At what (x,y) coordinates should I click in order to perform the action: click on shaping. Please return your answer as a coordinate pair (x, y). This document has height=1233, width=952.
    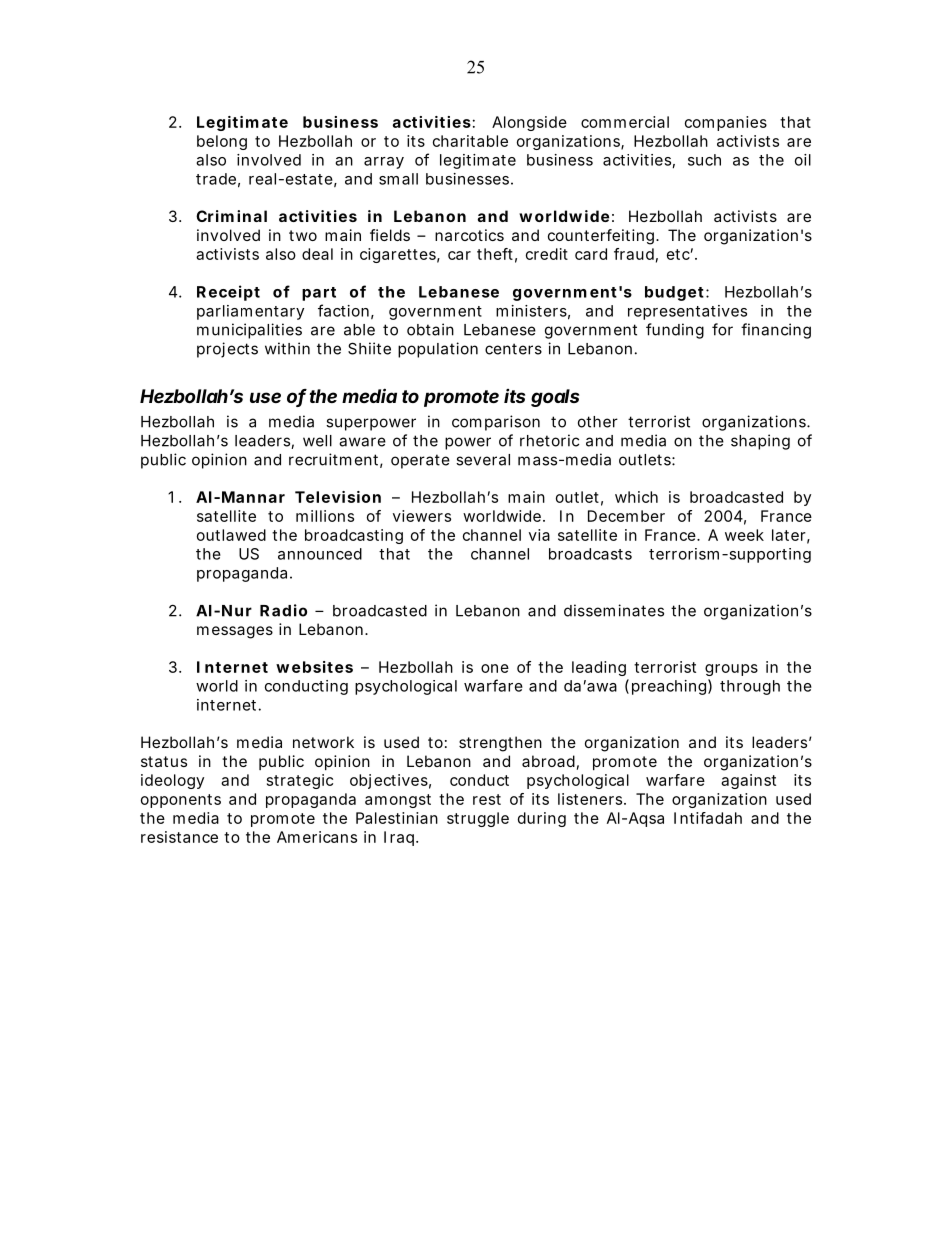
    Looking at the image, I should click on (760, 442).
